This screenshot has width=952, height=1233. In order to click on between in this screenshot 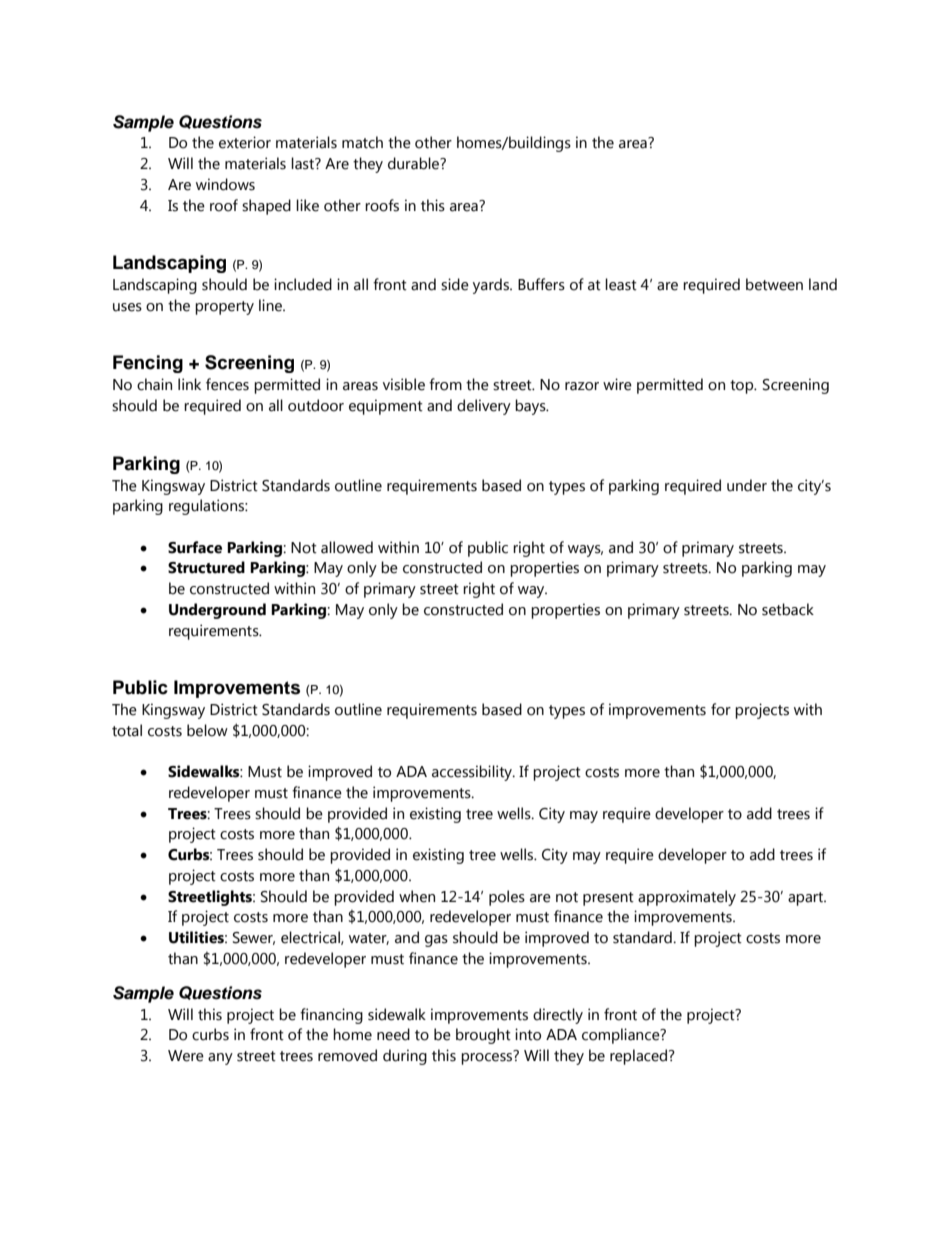, I will do `click(774, 284)`.
